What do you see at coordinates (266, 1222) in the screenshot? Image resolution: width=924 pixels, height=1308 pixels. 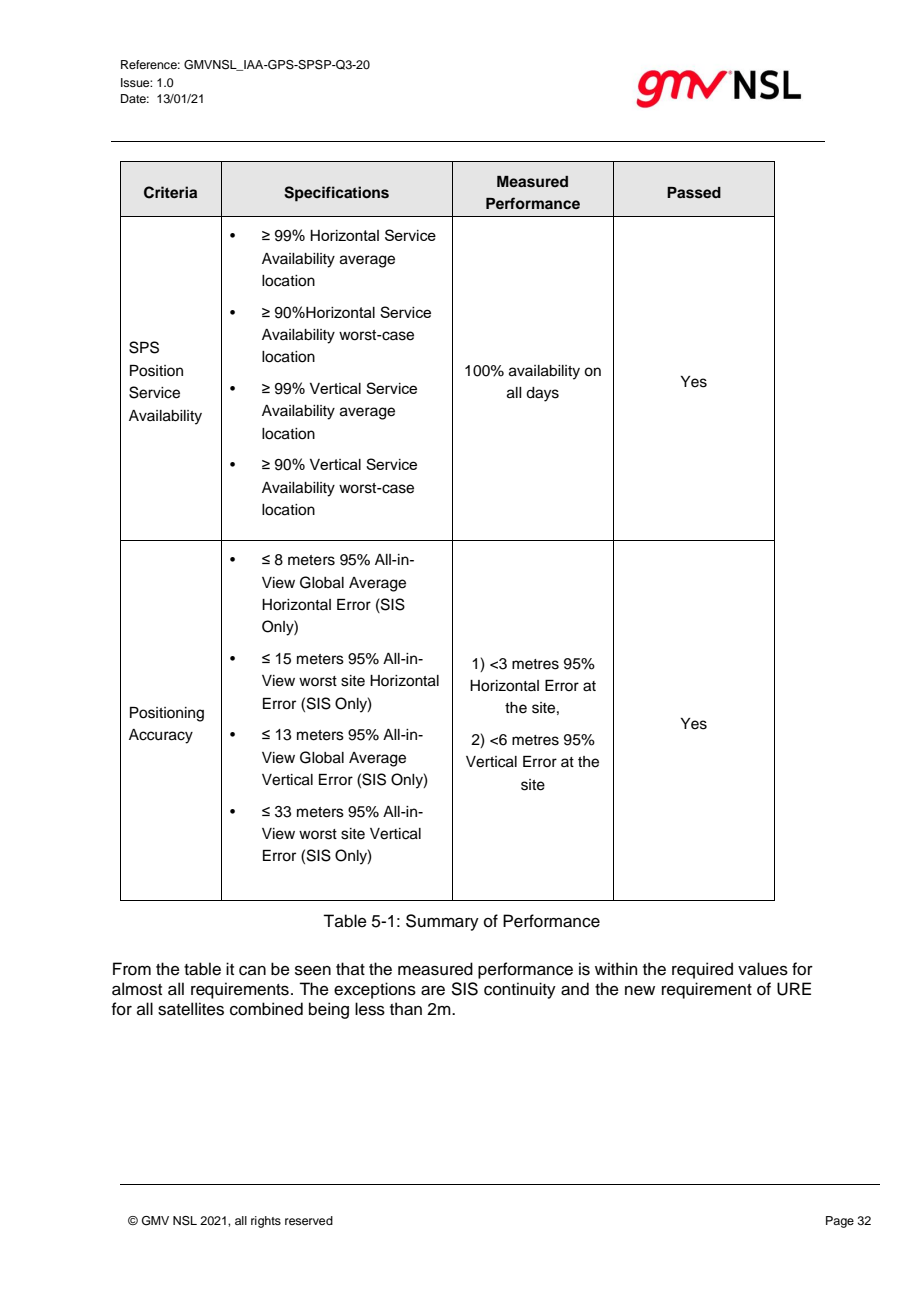 I see `rights` at bounding box center [266, 1222].
